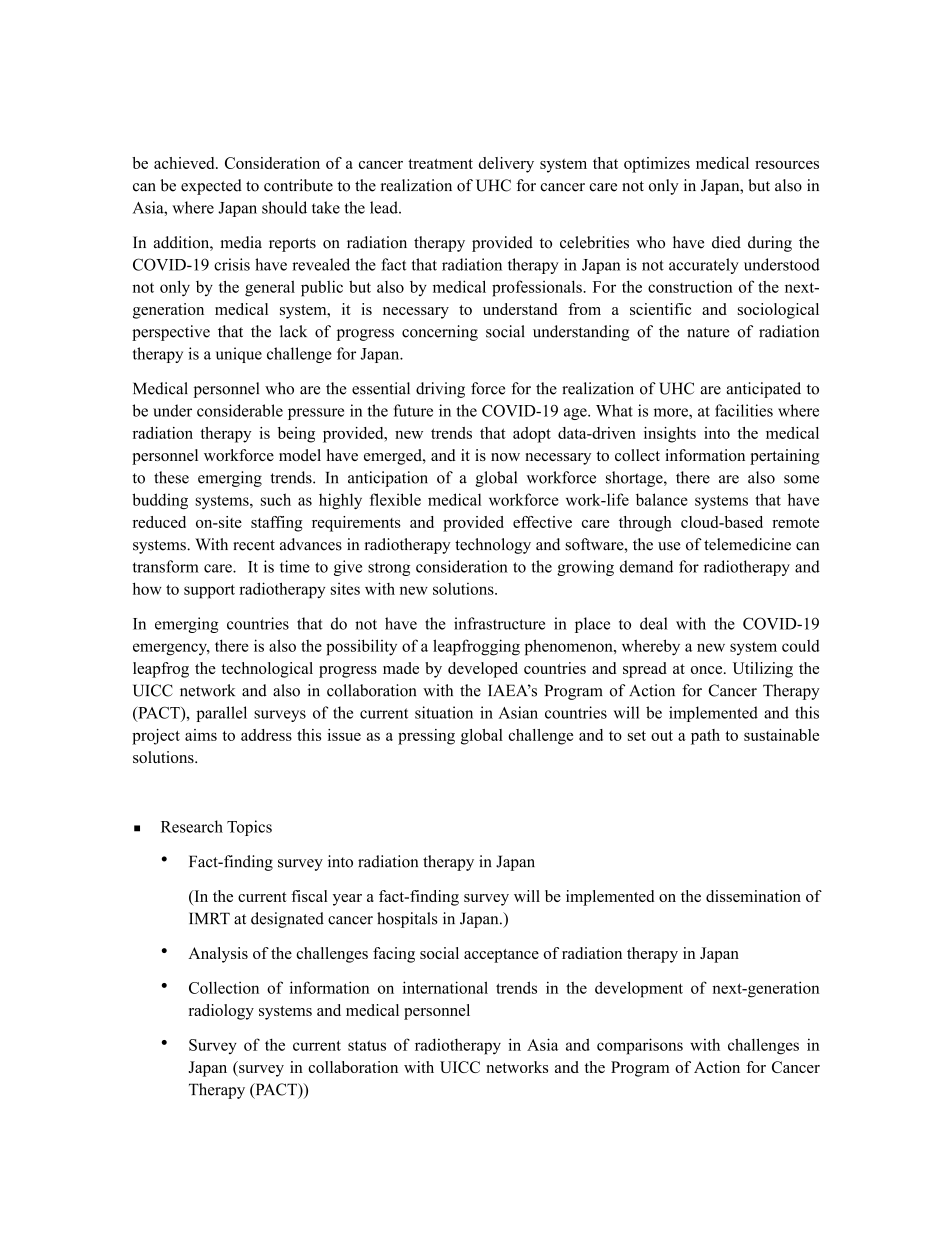  What do you see at coordinates (211, 187) in the screenshot?
I see `expected` at bounding box center [211, 187].
